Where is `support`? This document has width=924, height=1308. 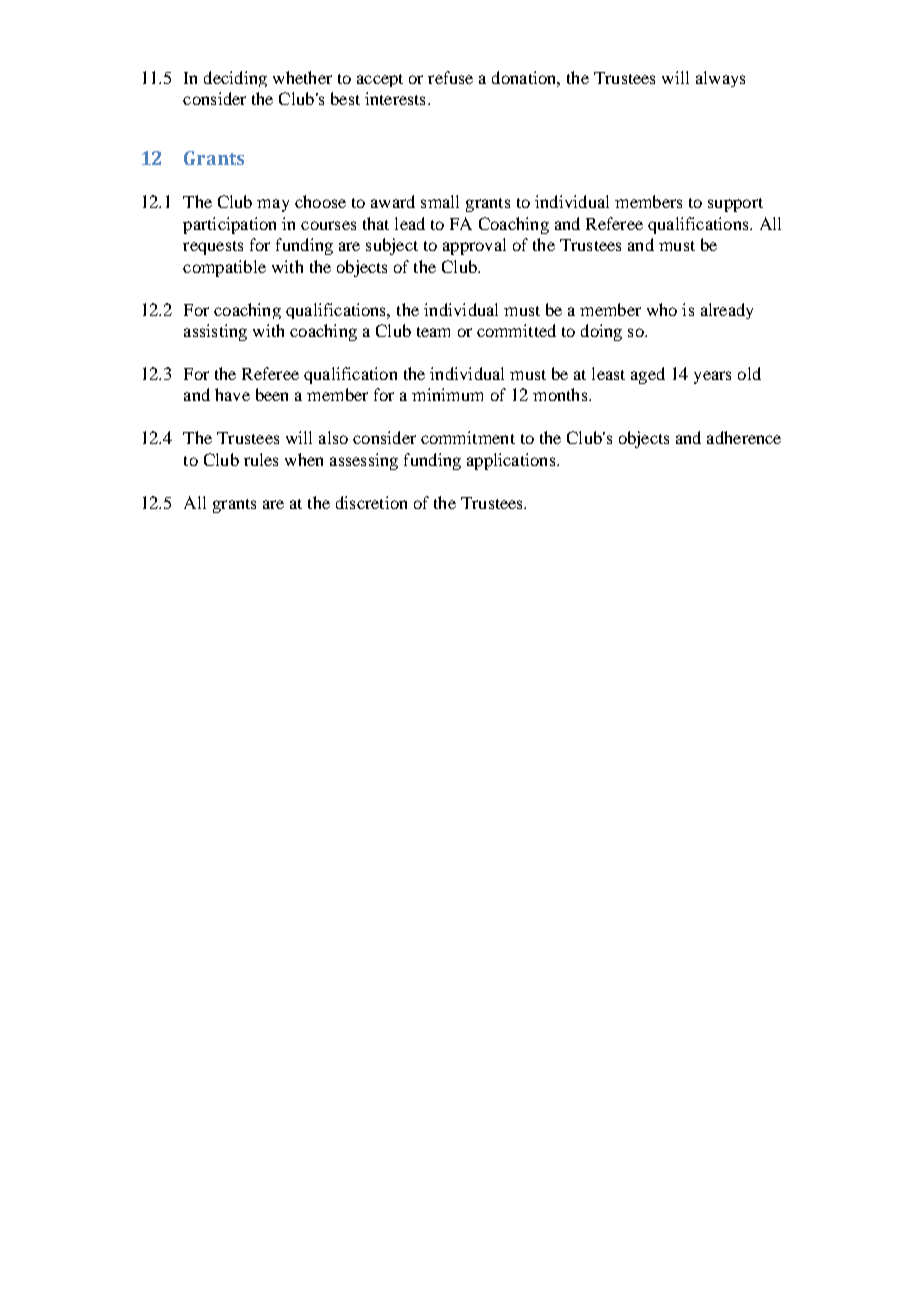 support is located at coordinates (735, 205).
